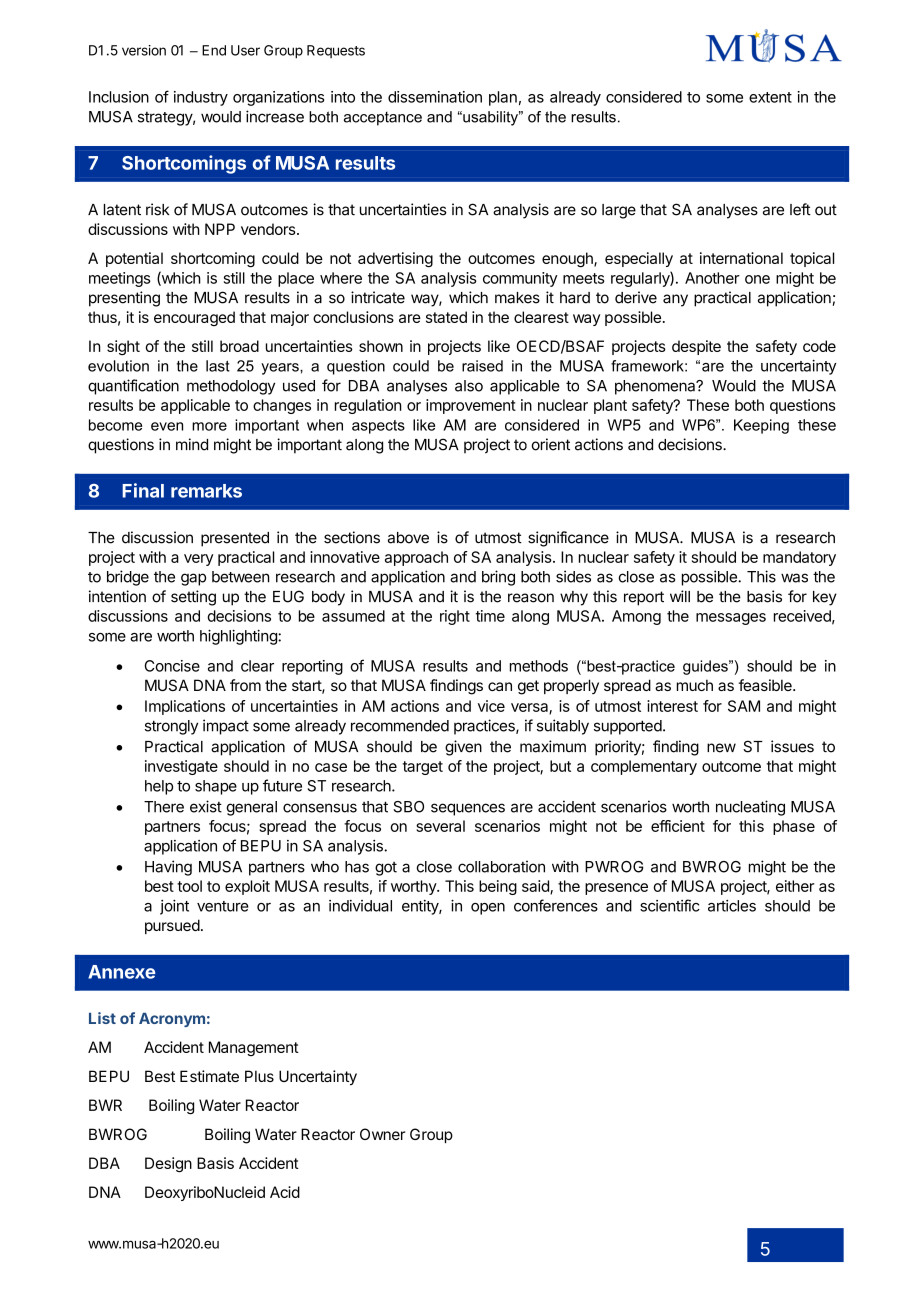  I want to click on Design, so click(168, 1164).
